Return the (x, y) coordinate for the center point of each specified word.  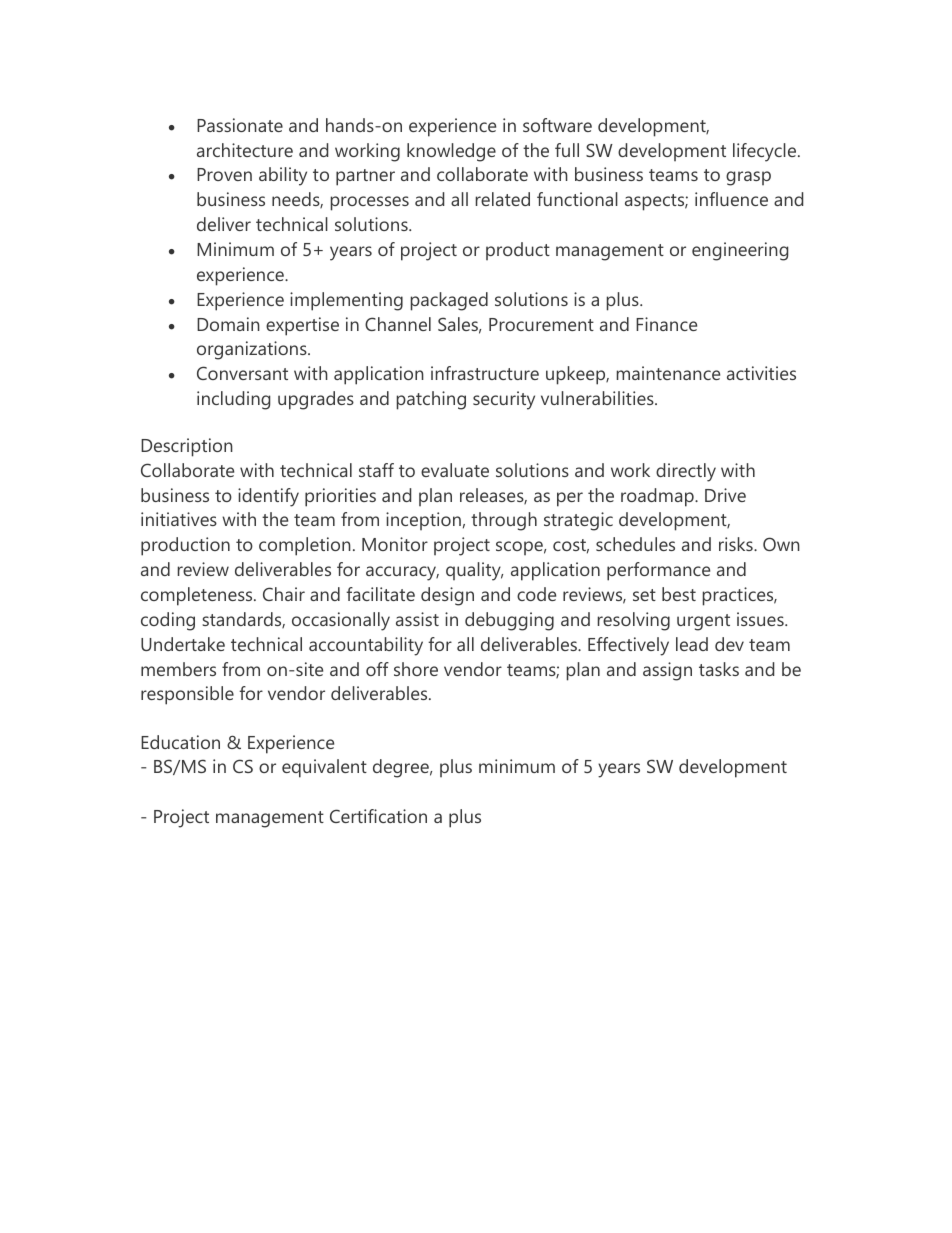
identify (268, 497)
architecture (245, 150)
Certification (378, 816)
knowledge (451, 152)
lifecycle (766, 152)
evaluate (455, 470)
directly (686, 472)
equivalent (324, 768)
